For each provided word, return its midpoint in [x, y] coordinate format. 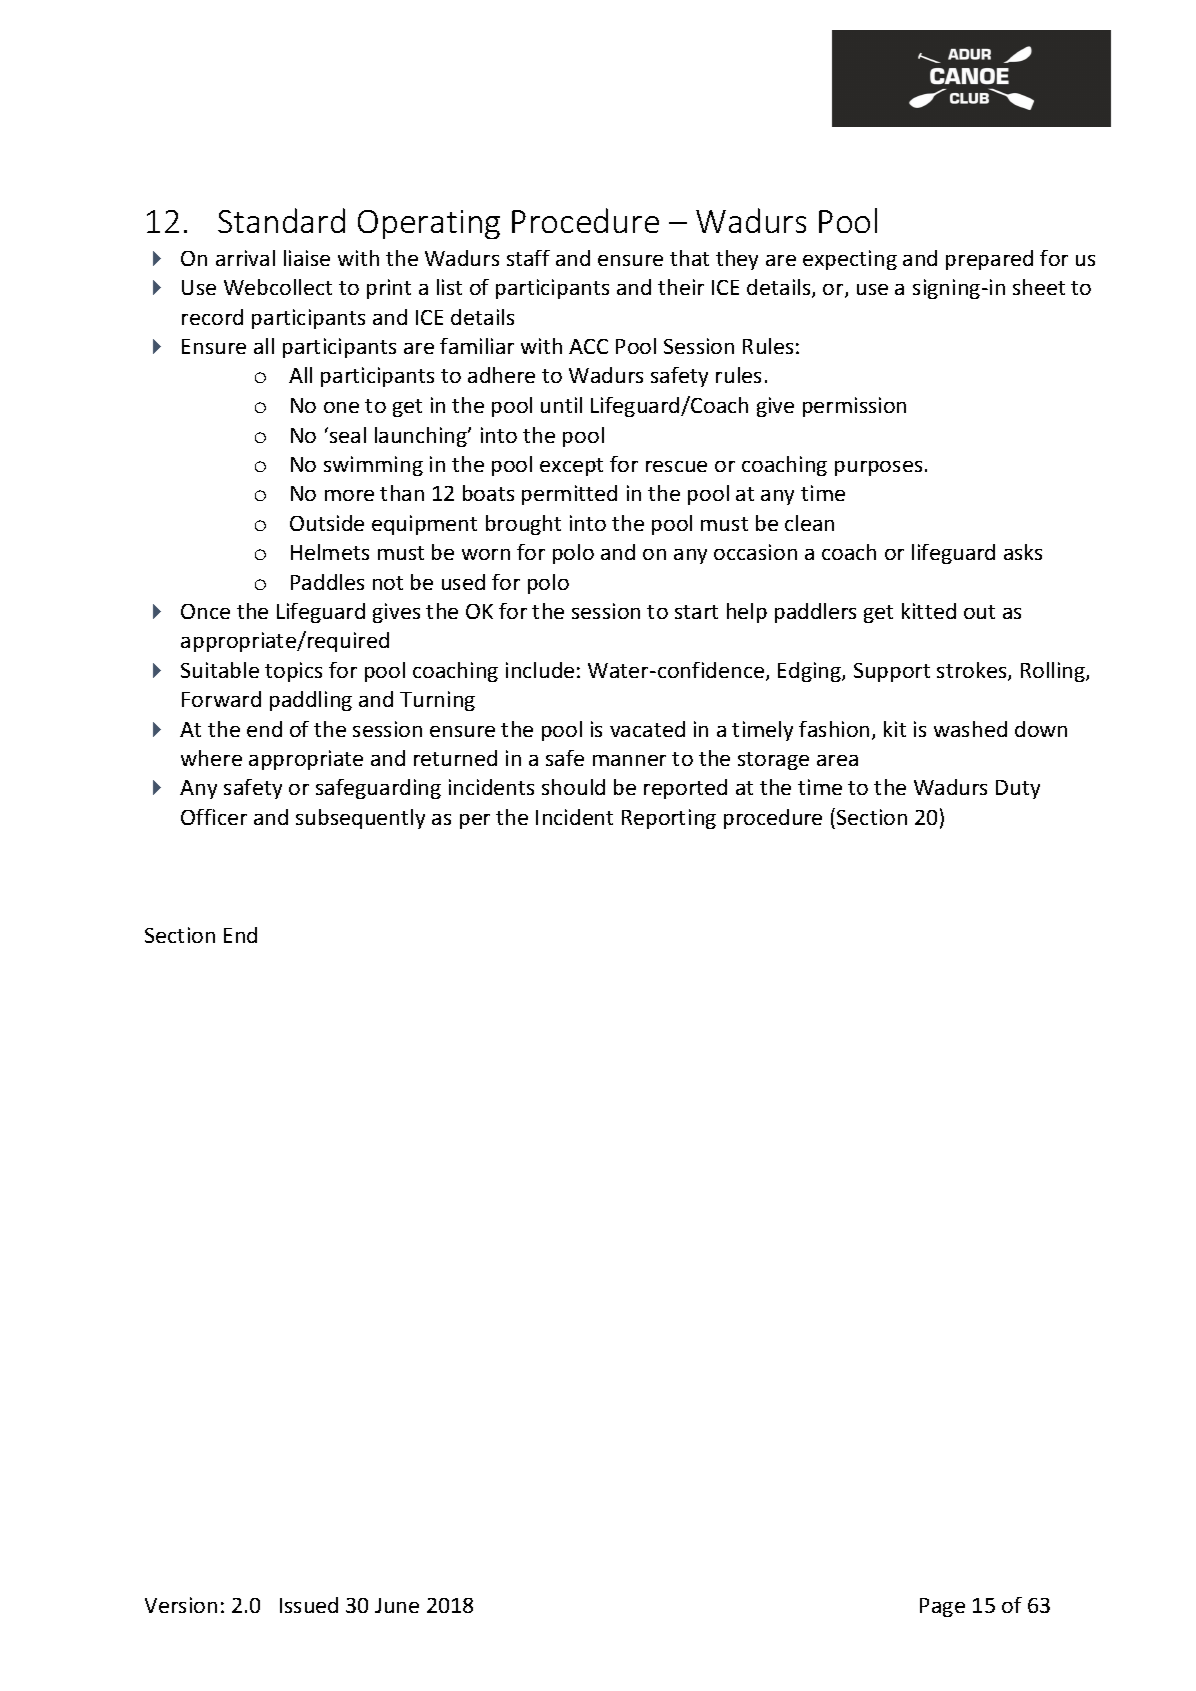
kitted [929, 611]
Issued [309, 1605]
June [397, 1605]
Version [181, 1605]
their [681, 287]
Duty [1018, 789]
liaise [307, 258]
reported [685, 789]
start [696, 612]
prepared [989, 260]
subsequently [360, 819]
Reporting [669, 819]
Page [942, 1607]
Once [205, 611]
